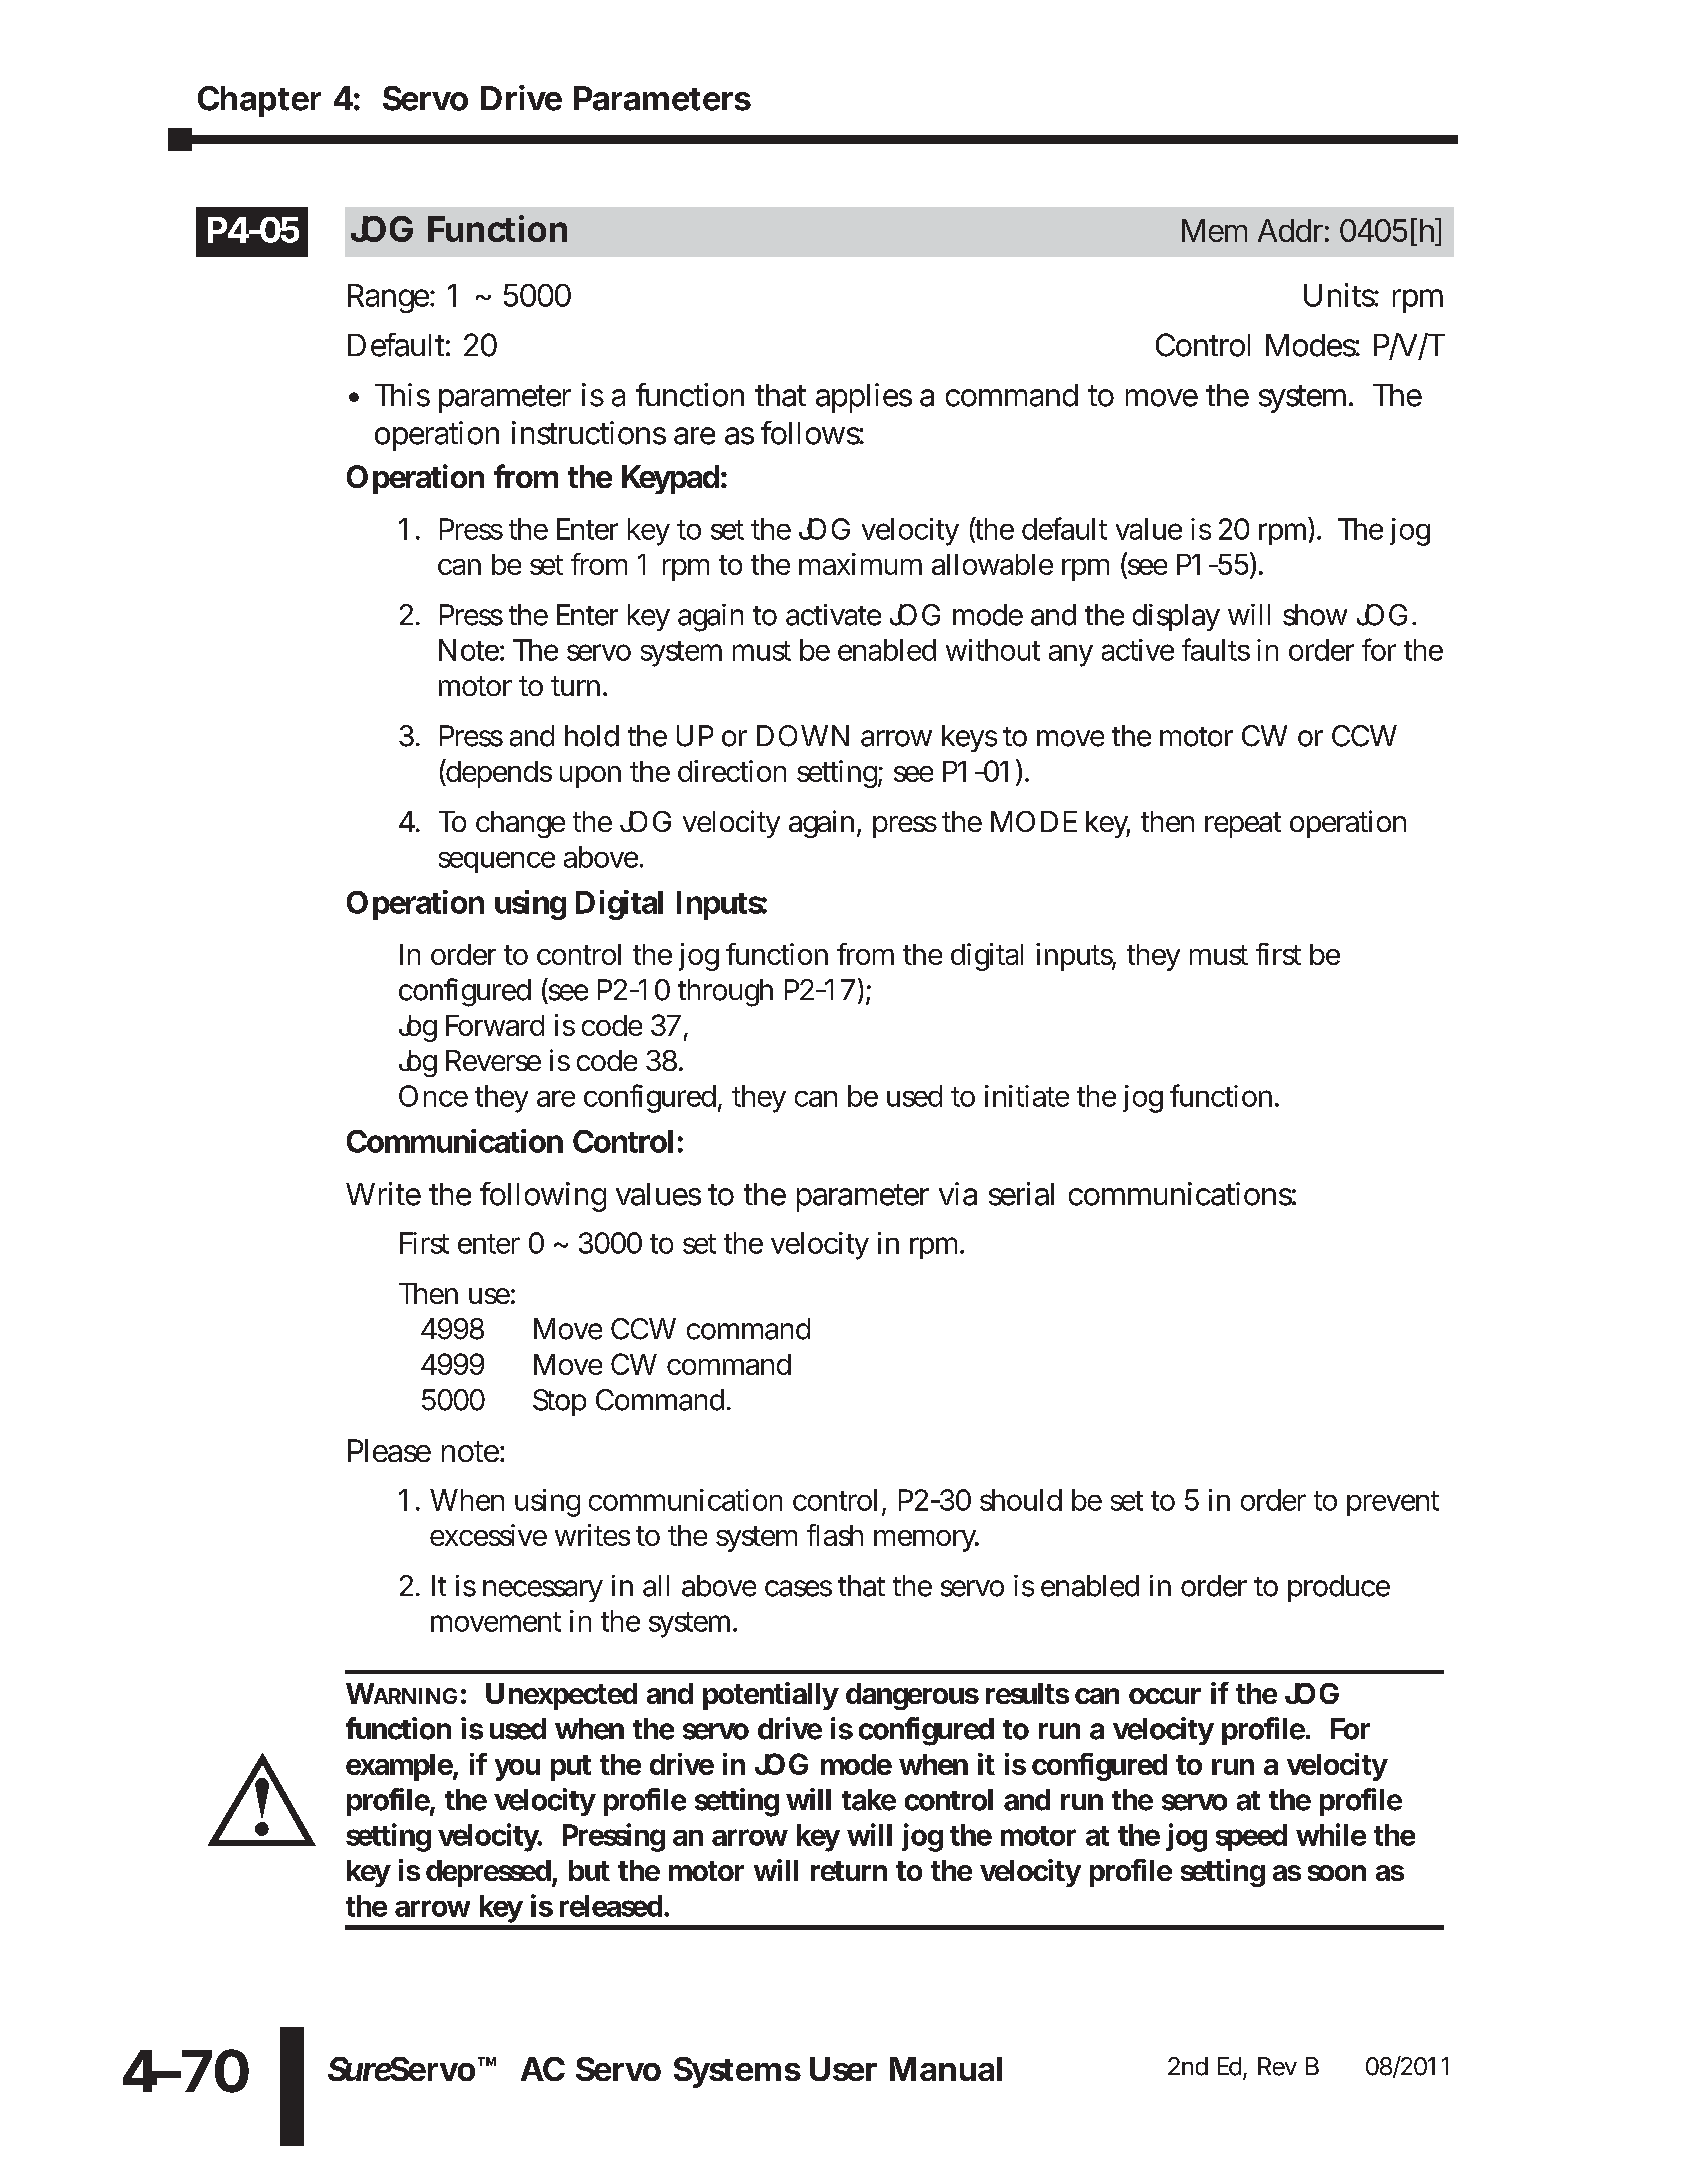 This screenshot has width=1688, height=2184. Describe the element at coordinates (1339, 1588) in the screenshot. I see `produce` at that location.
